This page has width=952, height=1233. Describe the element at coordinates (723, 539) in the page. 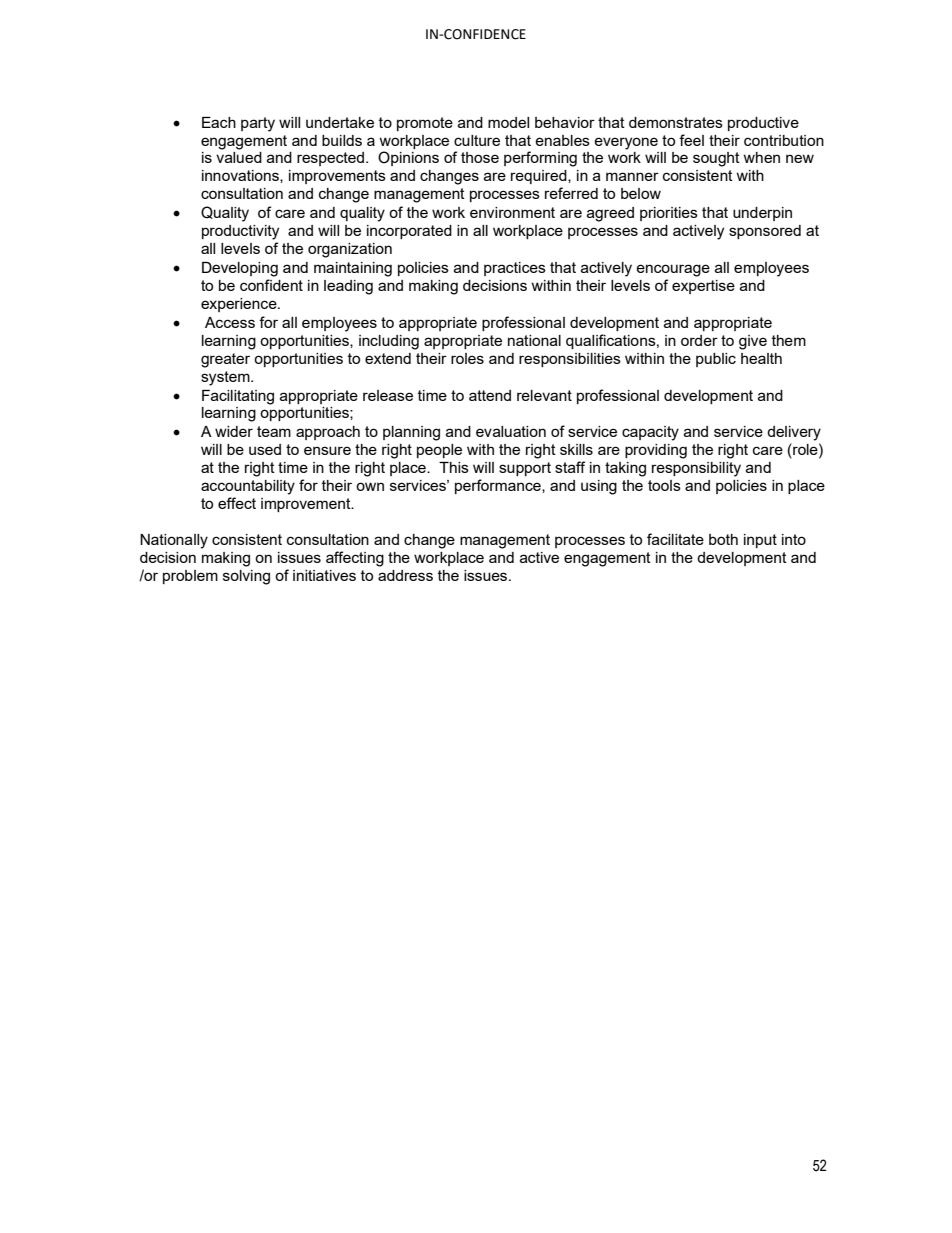

I see `both` at that location.
